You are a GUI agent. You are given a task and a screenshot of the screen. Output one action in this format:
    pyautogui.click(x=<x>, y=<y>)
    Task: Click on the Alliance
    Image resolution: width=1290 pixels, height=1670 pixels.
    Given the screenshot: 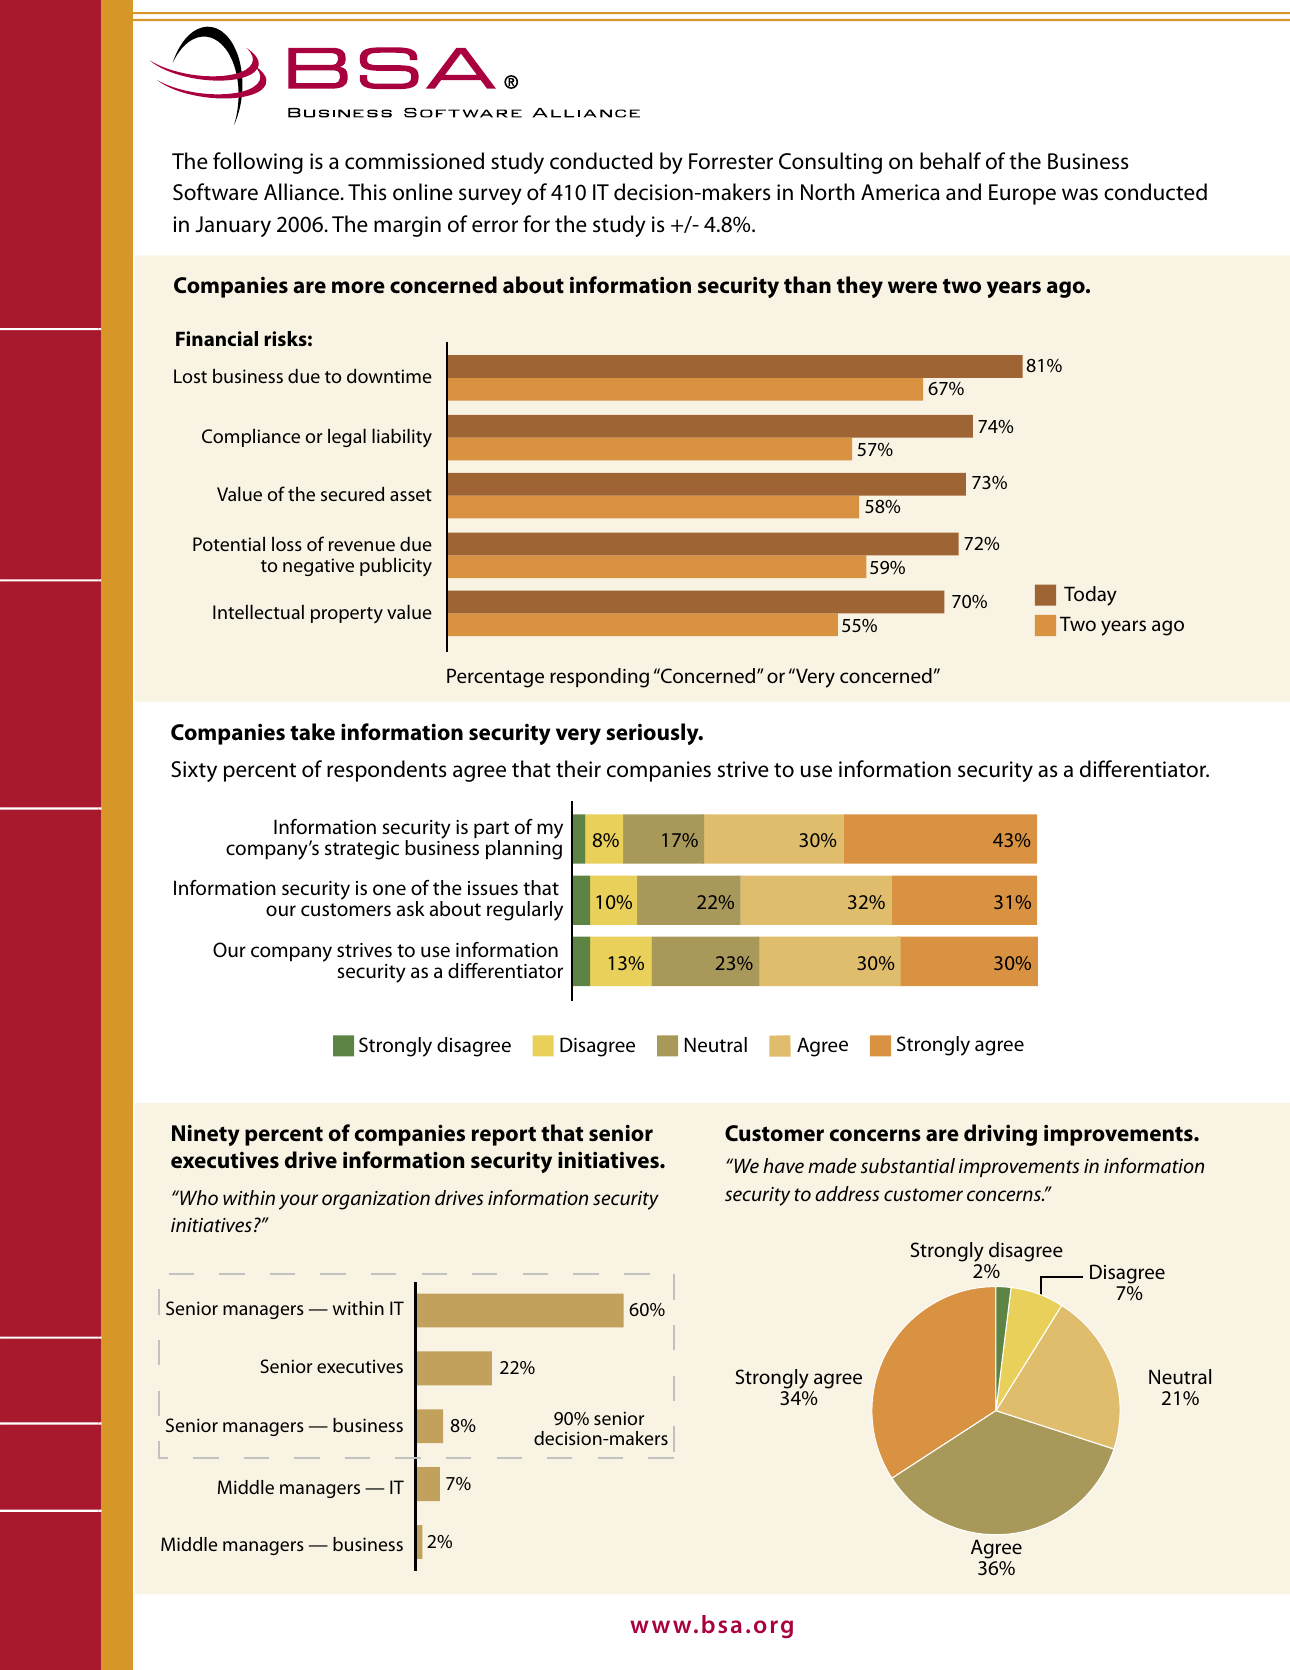 What is the action you would take?
    pyautogui.click(x=303, y=192)
